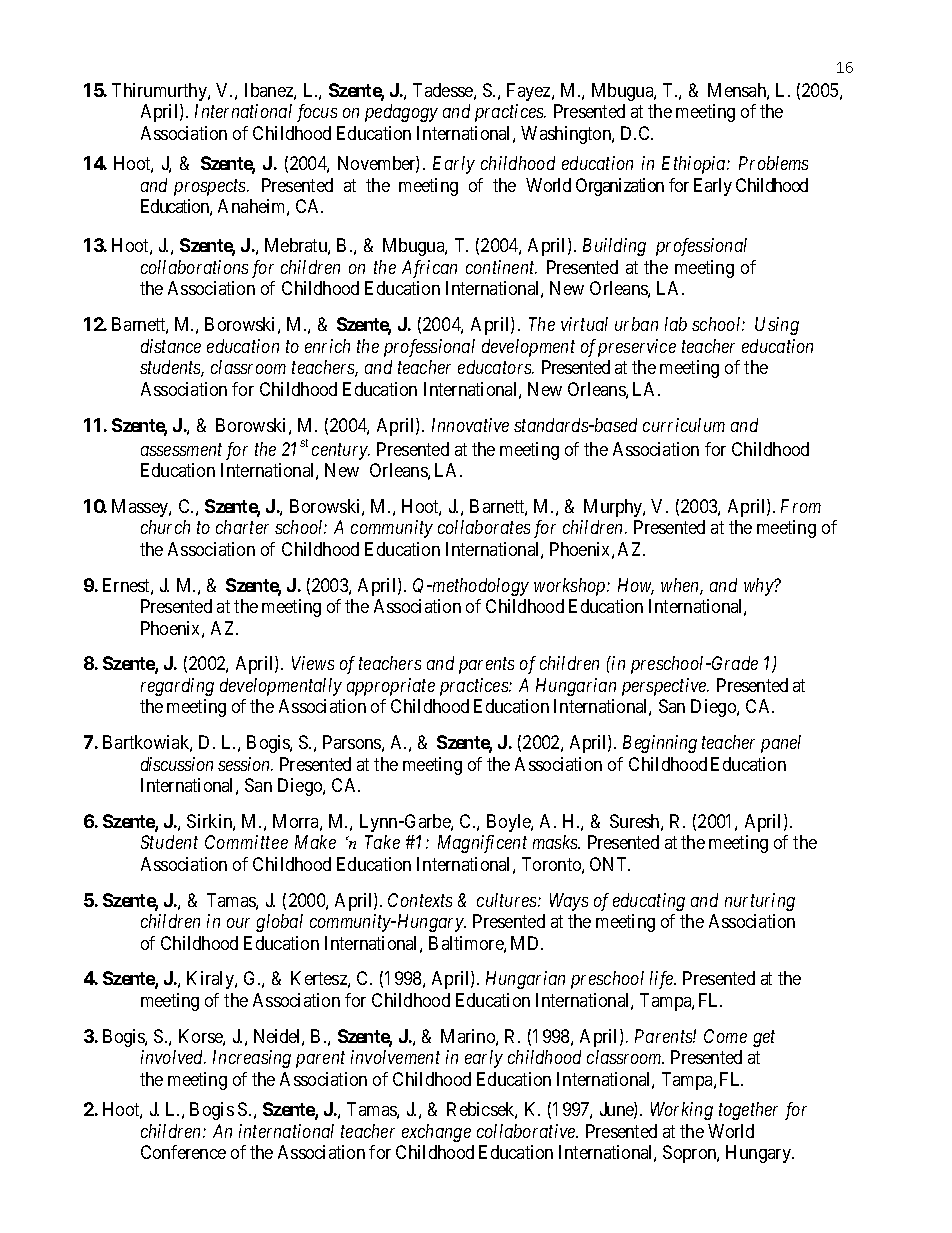 Image resolution: width=952 pixels, height=1233 pixels. Describe the element at coordinates (781, 744) in the document. I see `panel` at that location.
